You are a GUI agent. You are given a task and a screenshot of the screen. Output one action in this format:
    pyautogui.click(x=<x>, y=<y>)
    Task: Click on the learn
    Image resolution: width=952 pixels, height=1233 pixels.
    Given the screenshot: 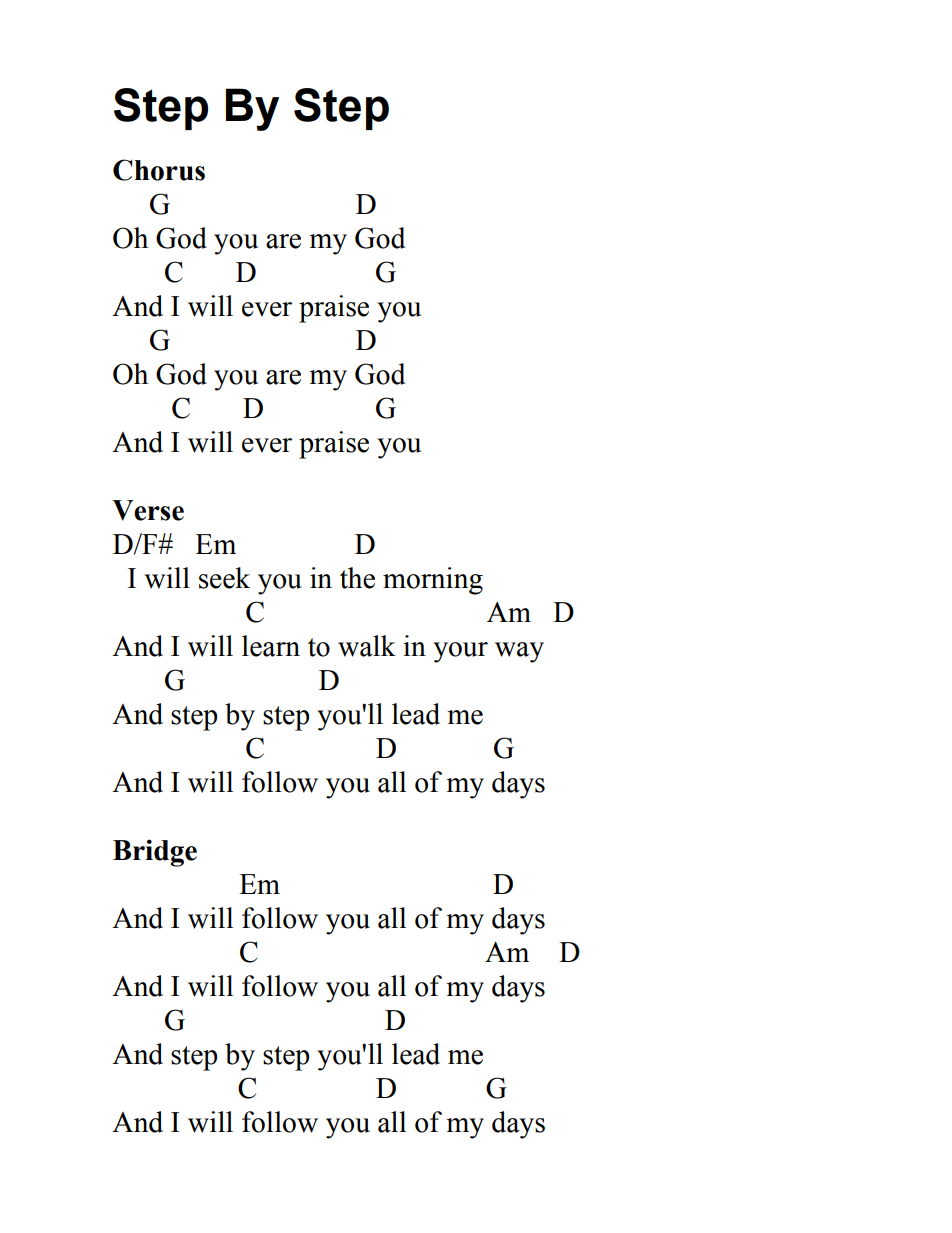 What is the action you would take?
    pyautogui.click(x=271, y=646)
